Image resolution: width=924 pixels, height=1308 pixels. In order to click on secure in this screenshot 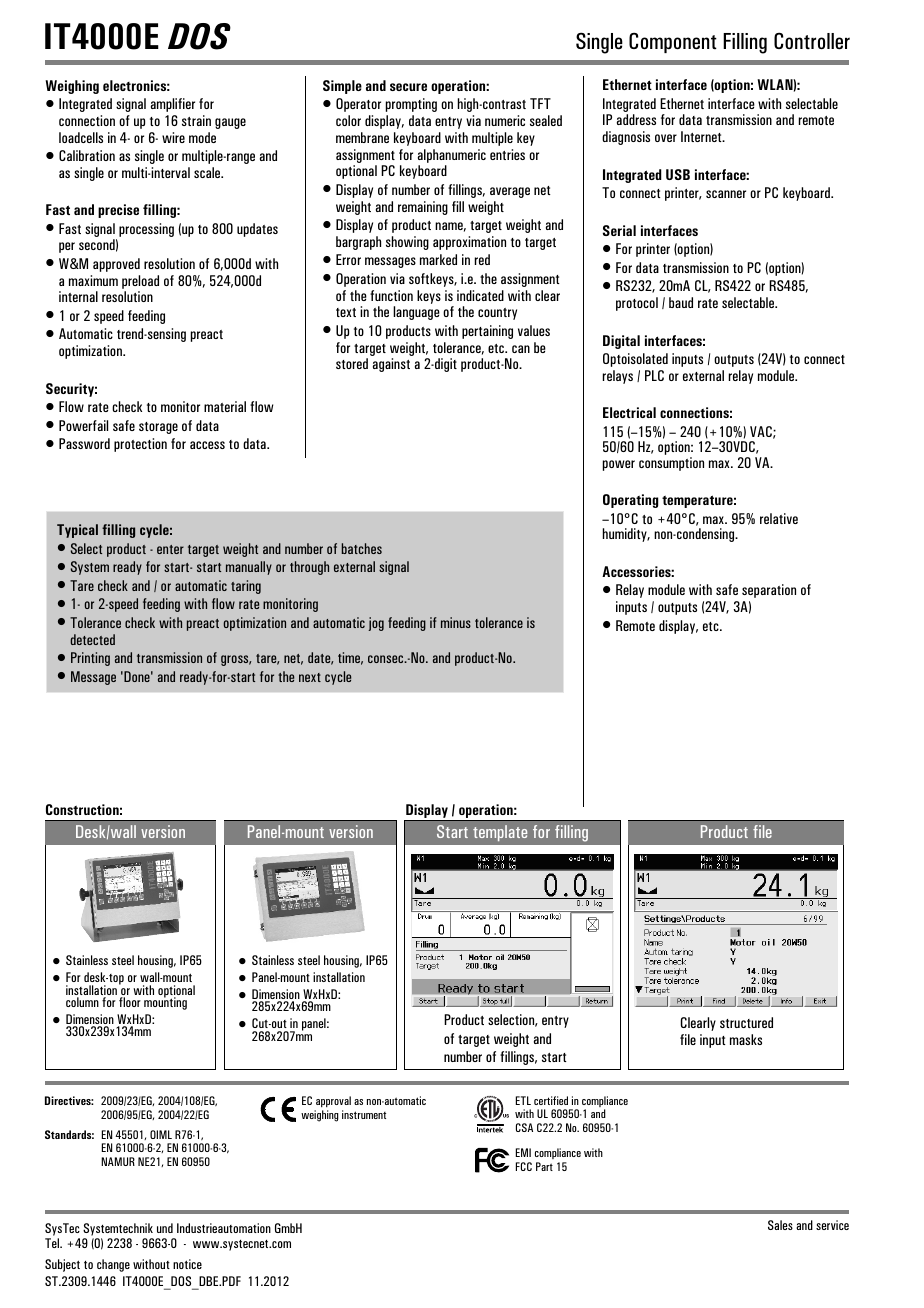, I will do `click(408, 87)`.
